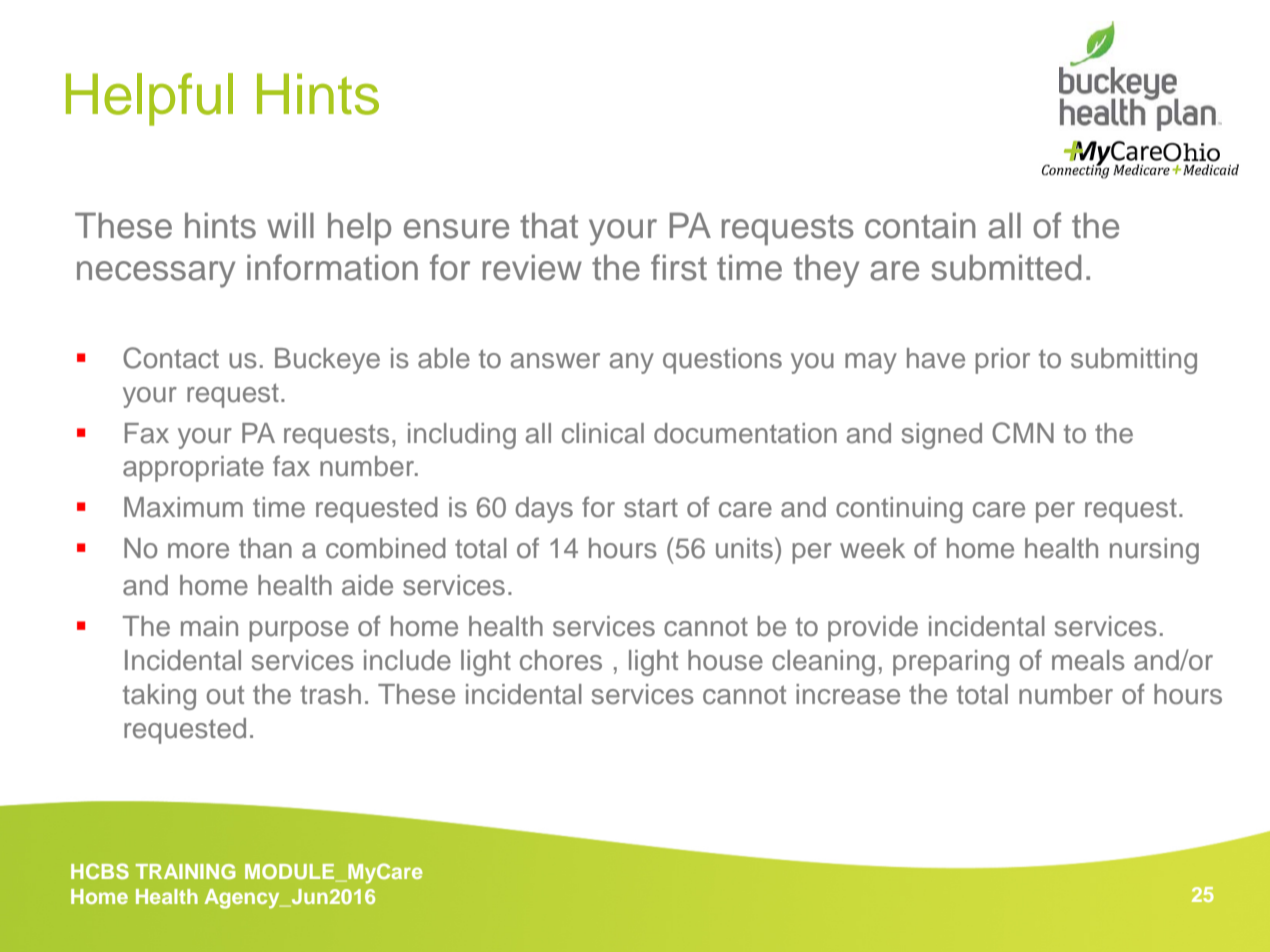 The width and height of the screenshot is (1270, 952). What do you see at coordinates (186, 871) in the screenshot?
I see `TRAINING` at bounding box center [186, 871].
